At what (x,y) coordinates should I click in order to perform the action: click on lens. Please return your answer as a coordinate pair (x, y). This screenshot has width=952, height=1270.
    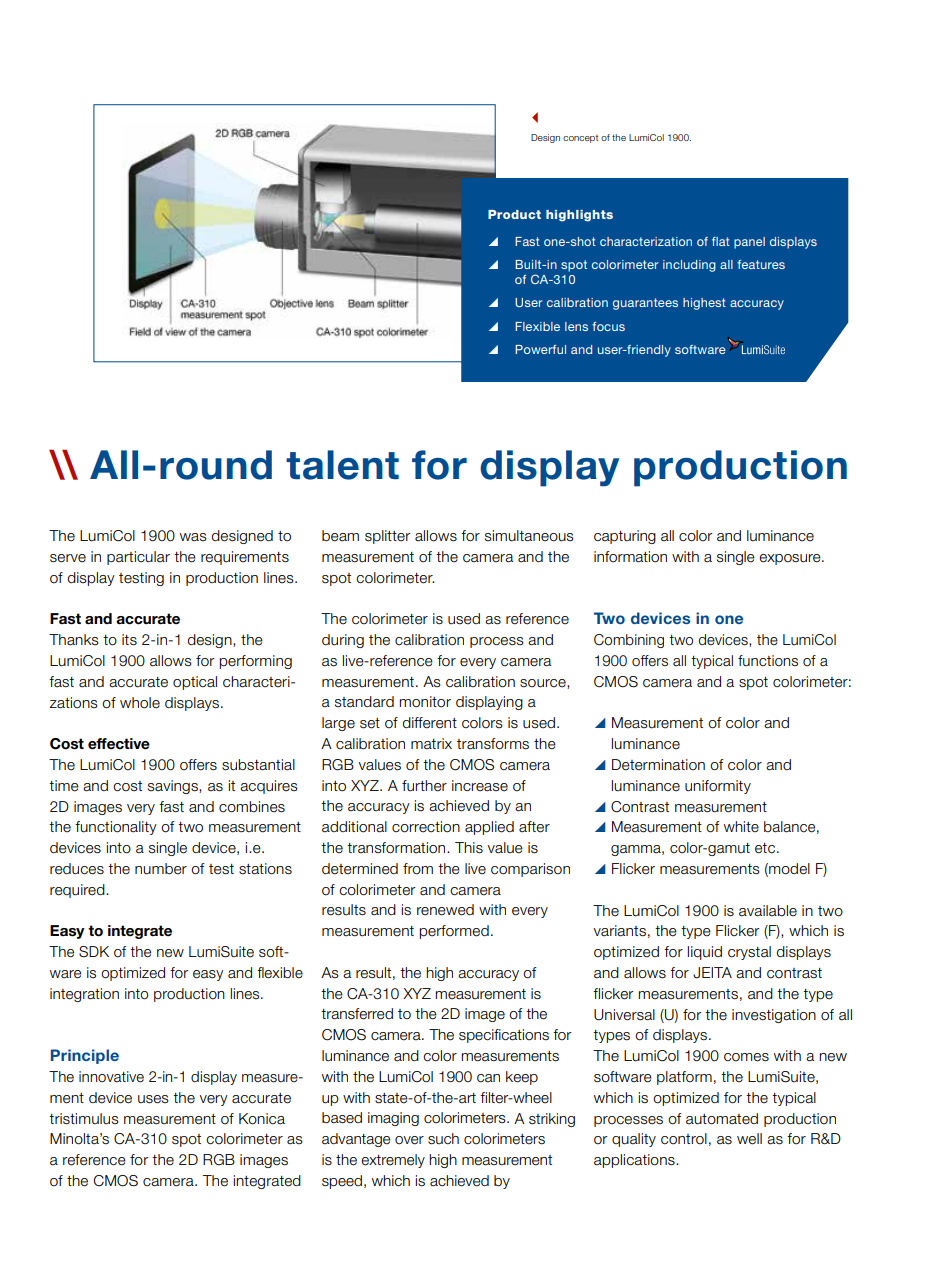
    Looking at the image, I should click on (576, 326).
